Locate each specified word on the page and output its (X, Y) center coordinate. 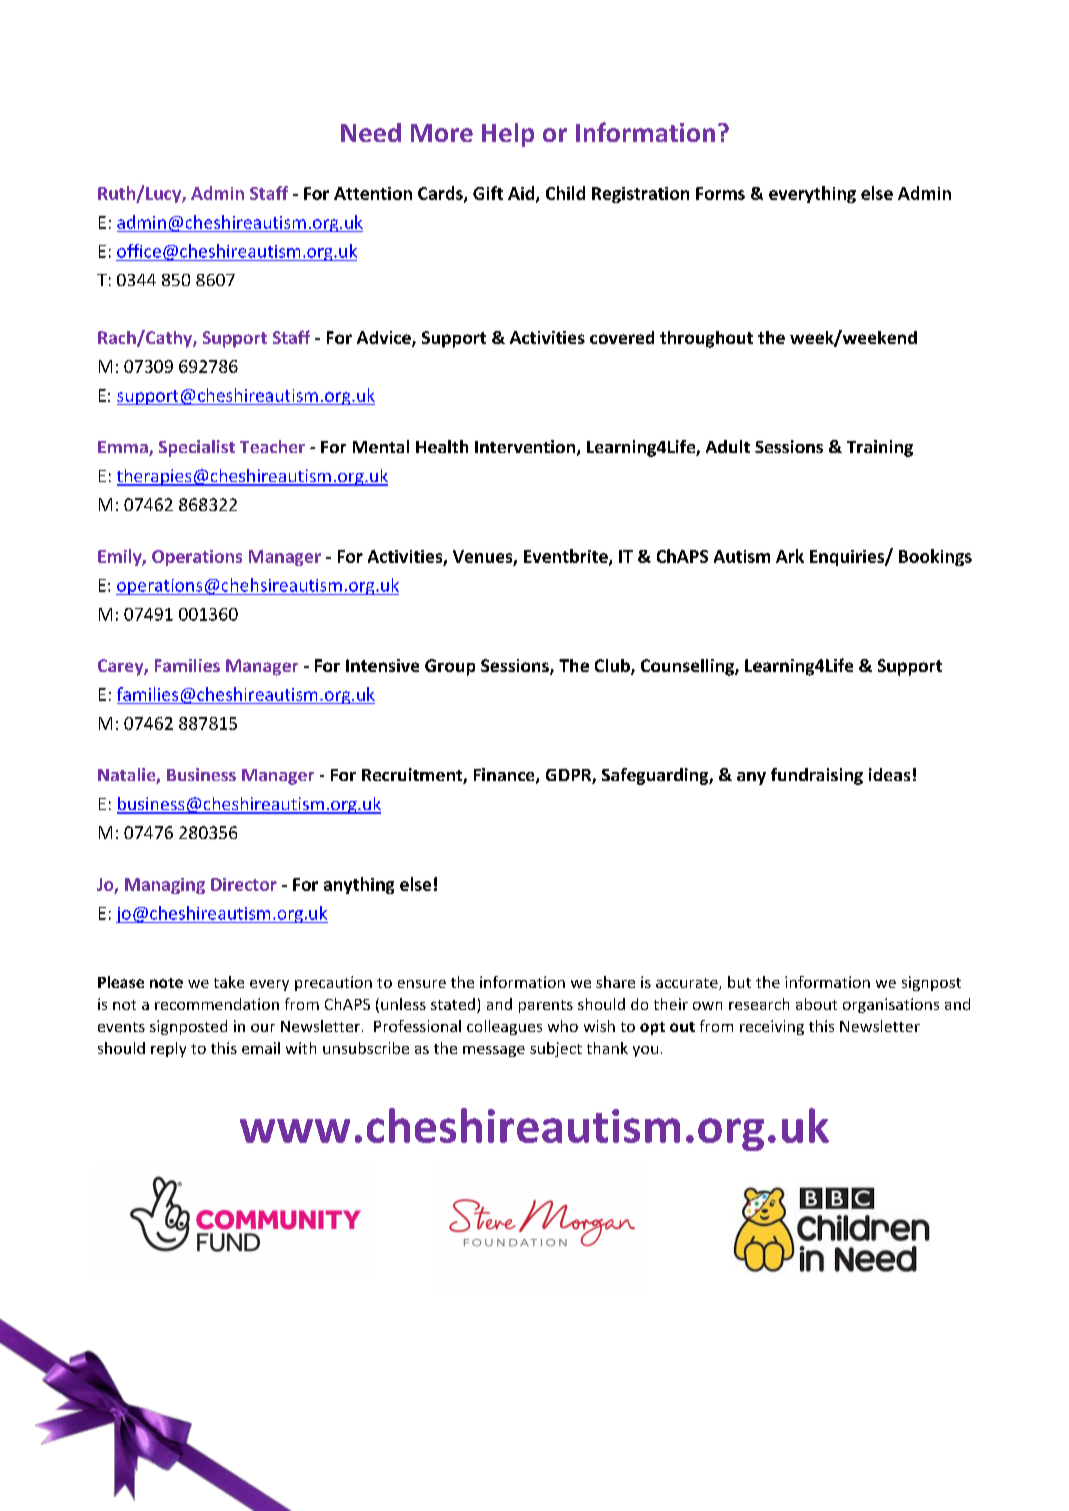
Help (508, 135)
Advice (385, 339)
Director (244, 884)
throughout (706, 339)
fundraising (817, 776)
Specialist (197, 448)
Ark (790, 556)
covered (622, 337)
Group (450, 667)
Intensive (382, 665)
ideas (889, 774)
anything (359, 885)
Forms (720, 193)
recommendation (217, 1004)
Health (442, 446)
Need (371, 132)
